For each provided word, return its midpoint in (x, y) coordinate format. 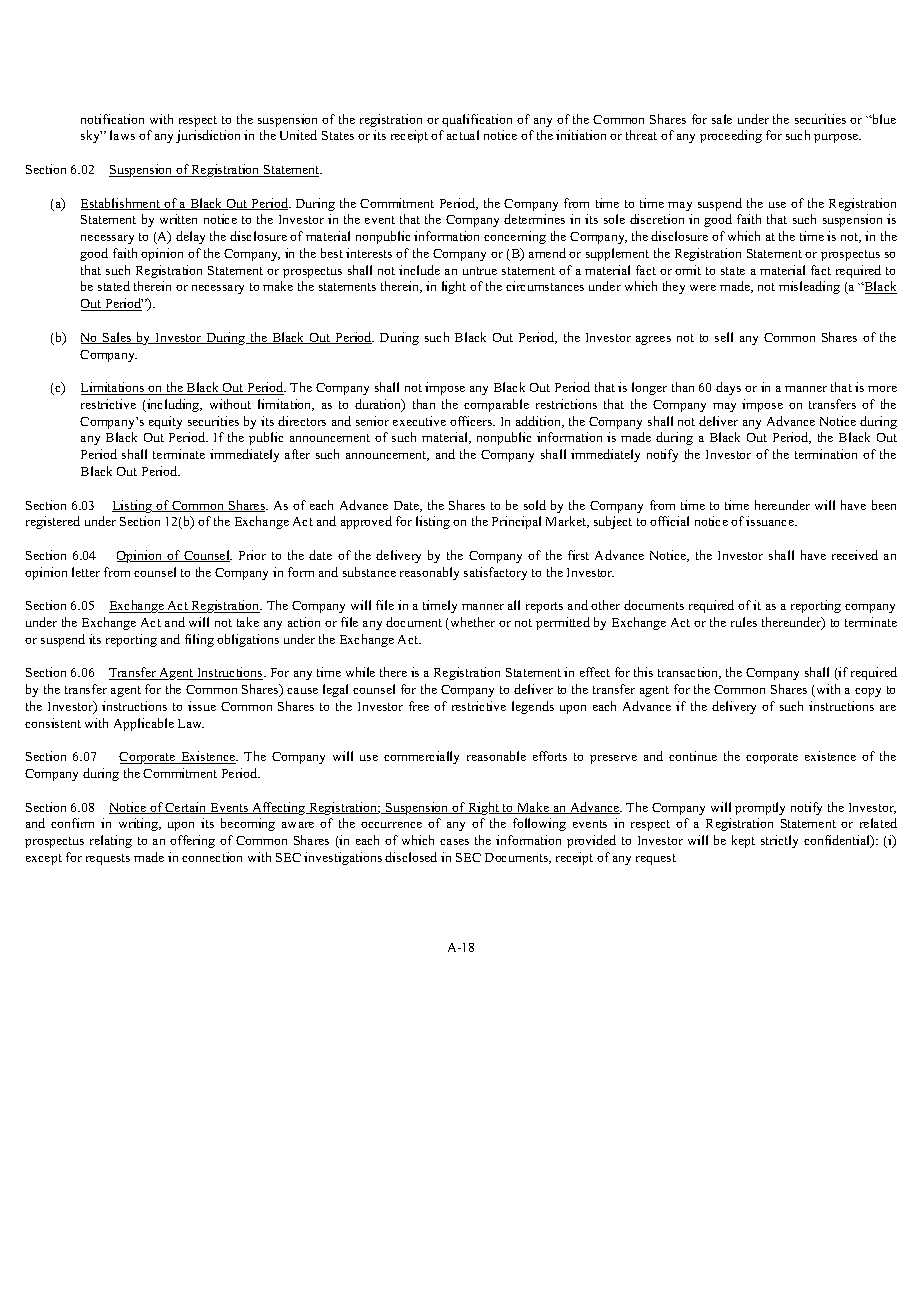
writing (140, 824)
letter (86, 572)
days (728, 388)
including (173, 405)
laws (122, 135)
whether (471, 623)
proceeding (731, 136)
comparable (496, 405)
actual (463, 135)
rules (744, 622)
